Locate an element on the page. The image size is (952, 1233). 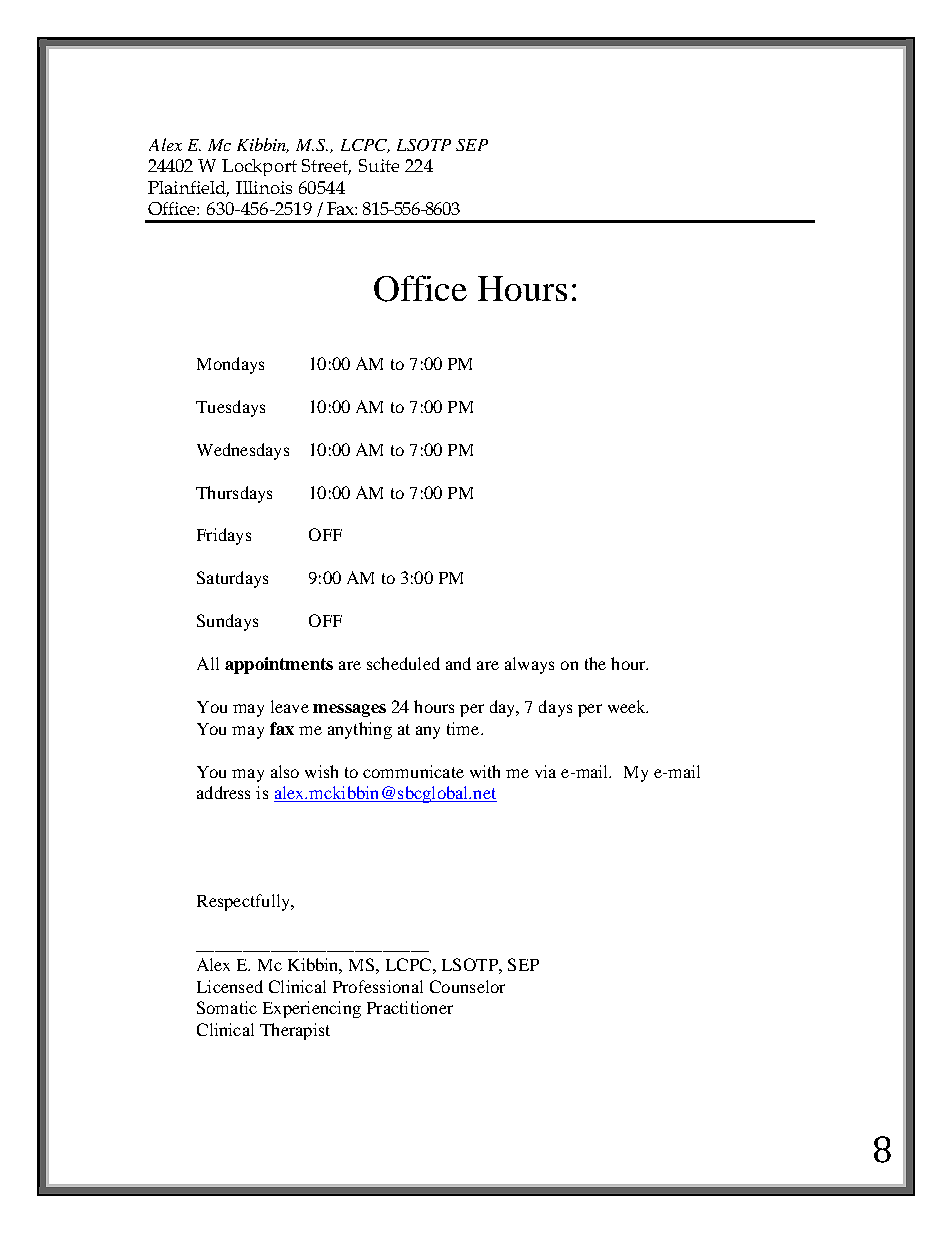
Illinois is located at coordinates (264, 187).
